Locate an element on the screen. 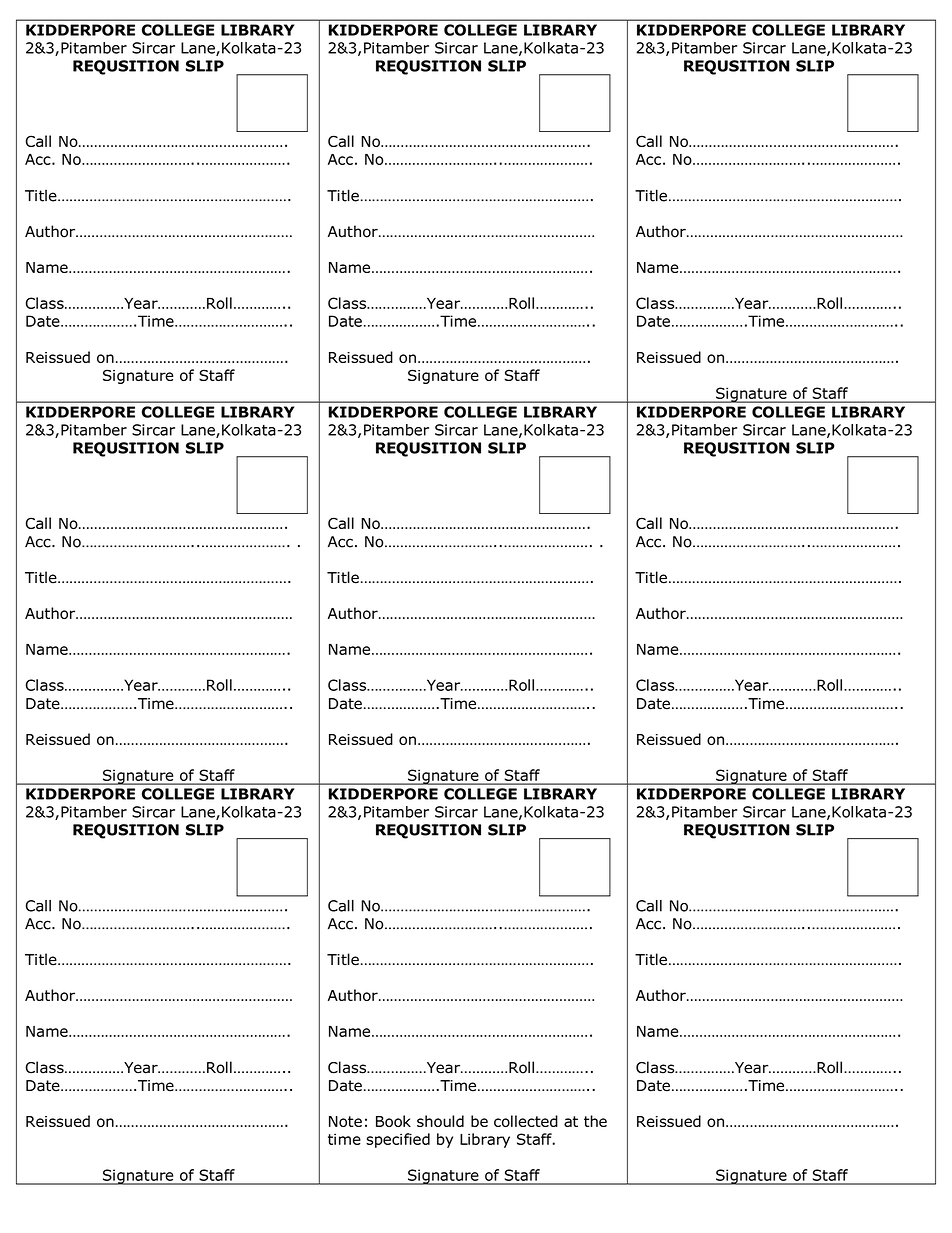 Image resolution: width=952 pixels, height=1233 pixels. Note is located at coordinates (345, 1121).
